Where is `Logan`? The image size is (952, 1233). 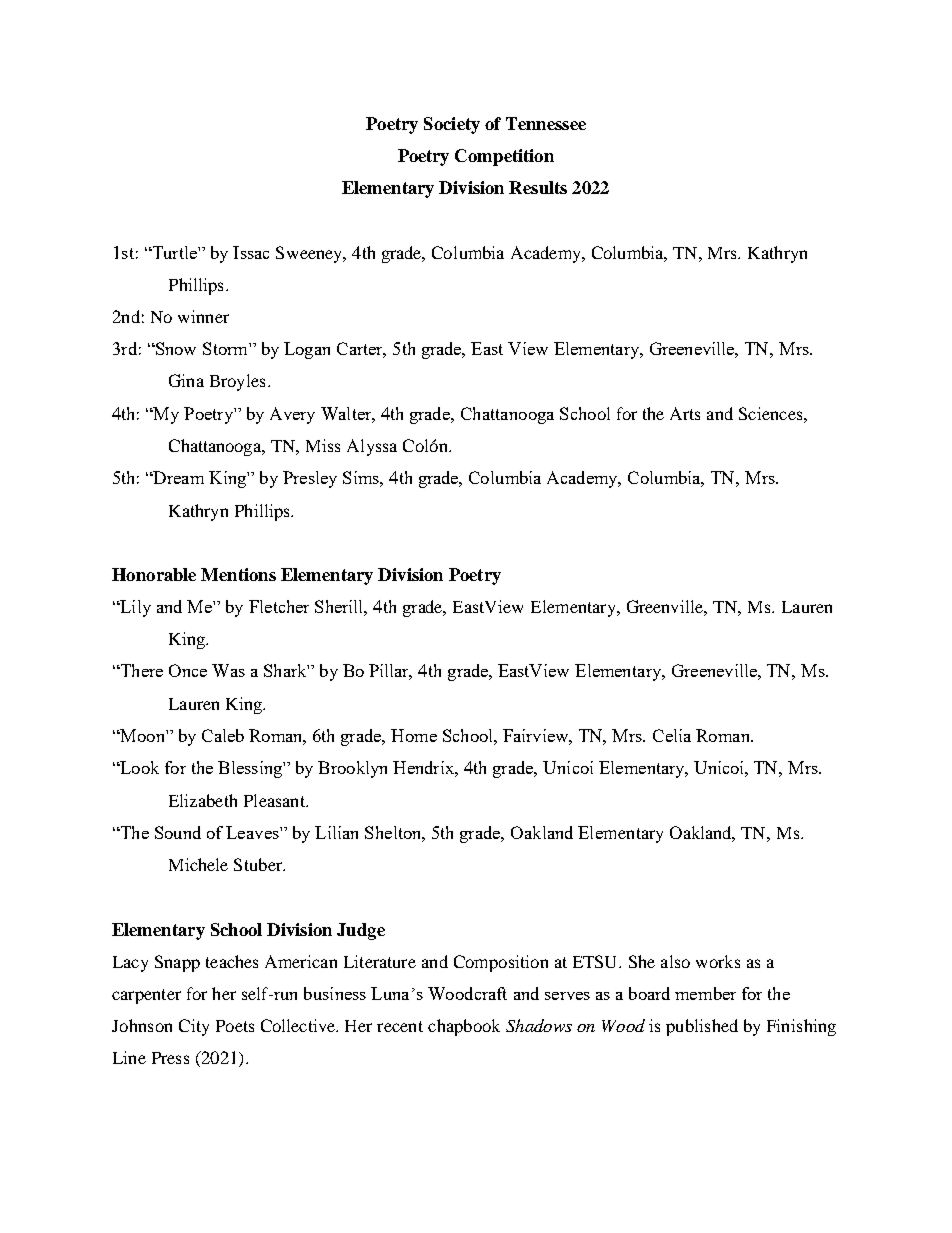 Logan is located at coordinates (307, 350).
